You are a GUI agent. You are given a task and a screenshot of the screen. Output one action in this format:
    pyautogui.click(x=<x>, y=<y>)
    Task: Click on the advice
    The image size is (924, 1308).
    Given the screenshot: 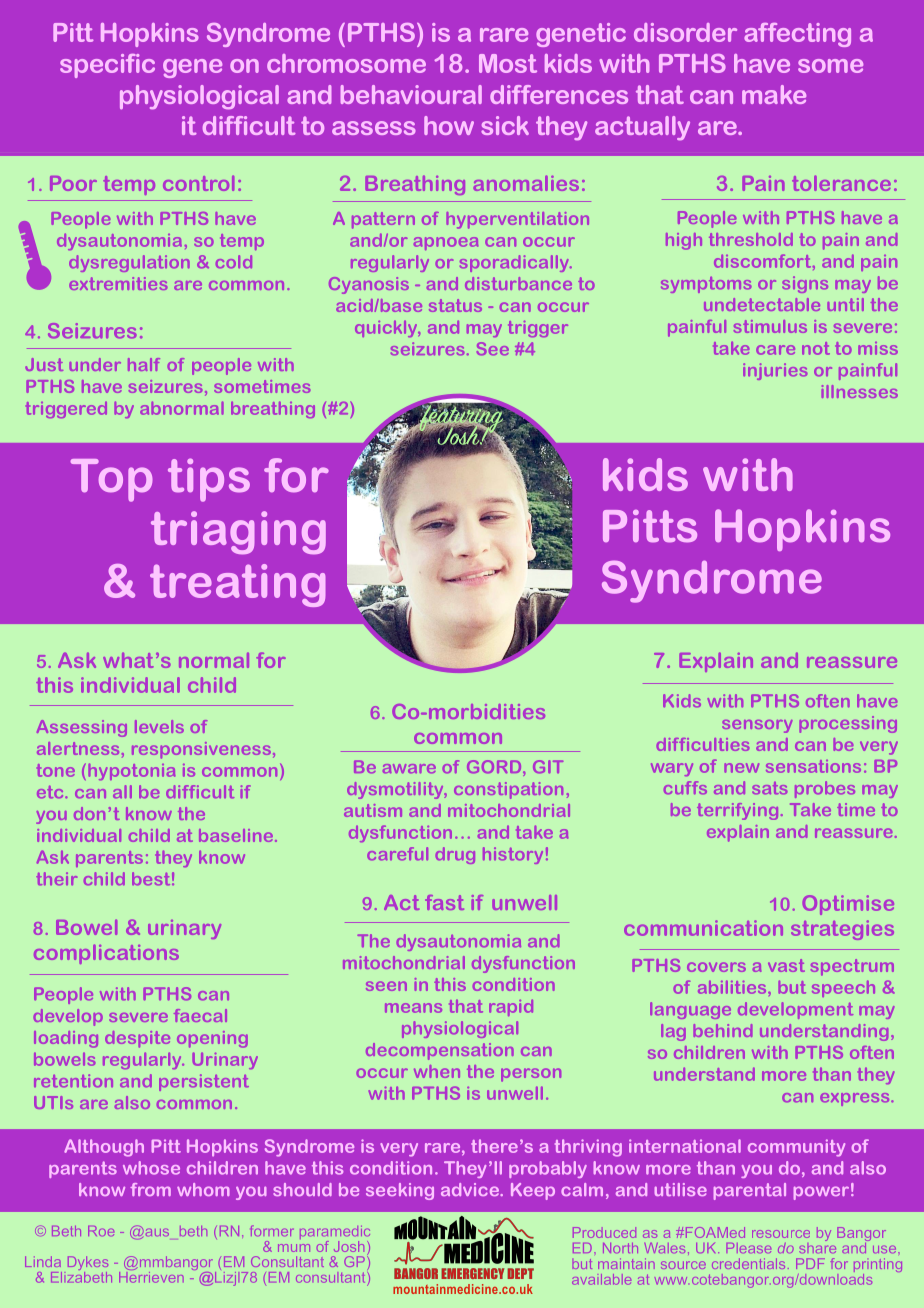 What is the action you would take?
    pyautogui.click(x=471, y=1189)
